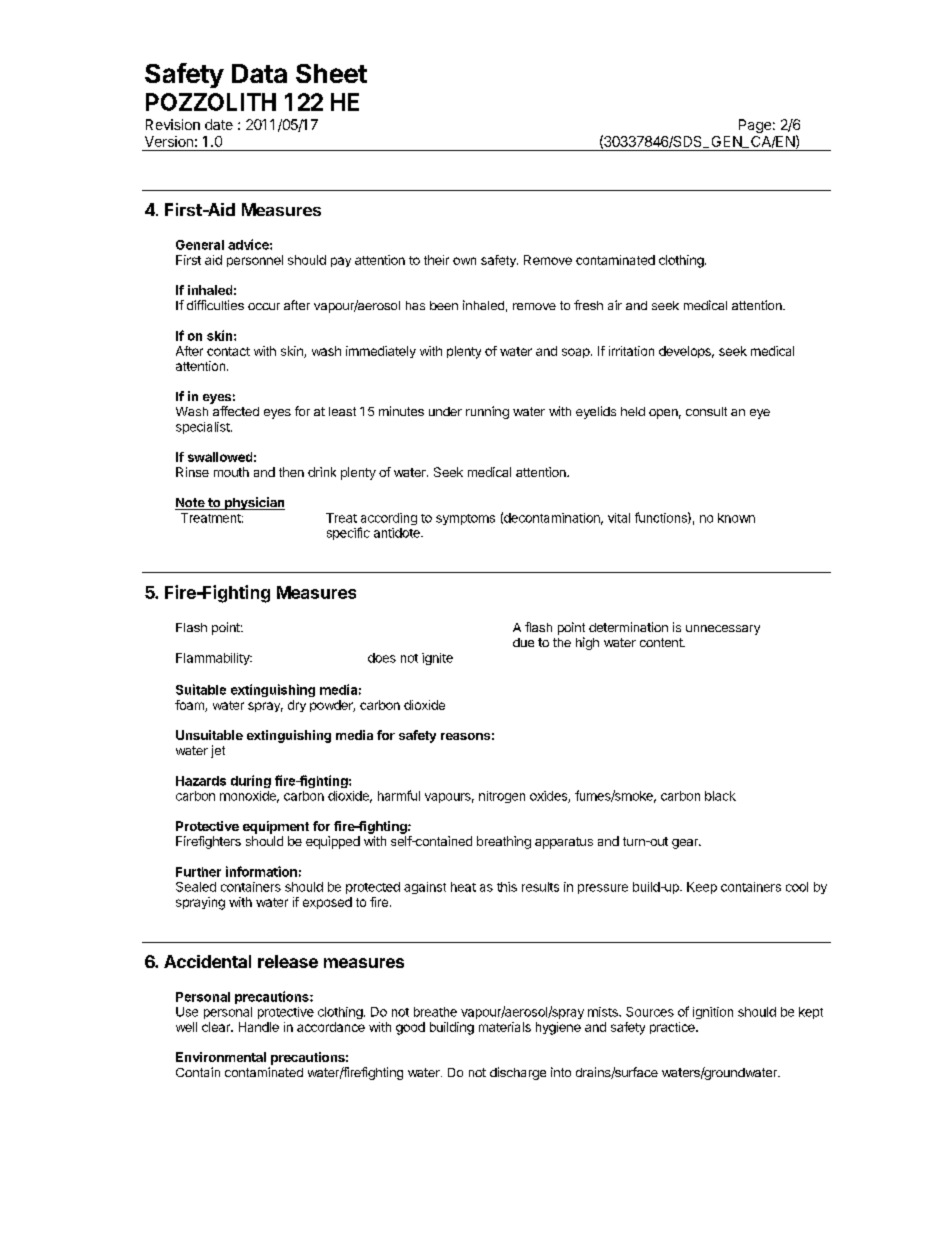 This screenshot has height=1233, width=952. What do you see at coordinates (736, 518) in the screenshot?
I see `known` at bounding box center [736, 518].
